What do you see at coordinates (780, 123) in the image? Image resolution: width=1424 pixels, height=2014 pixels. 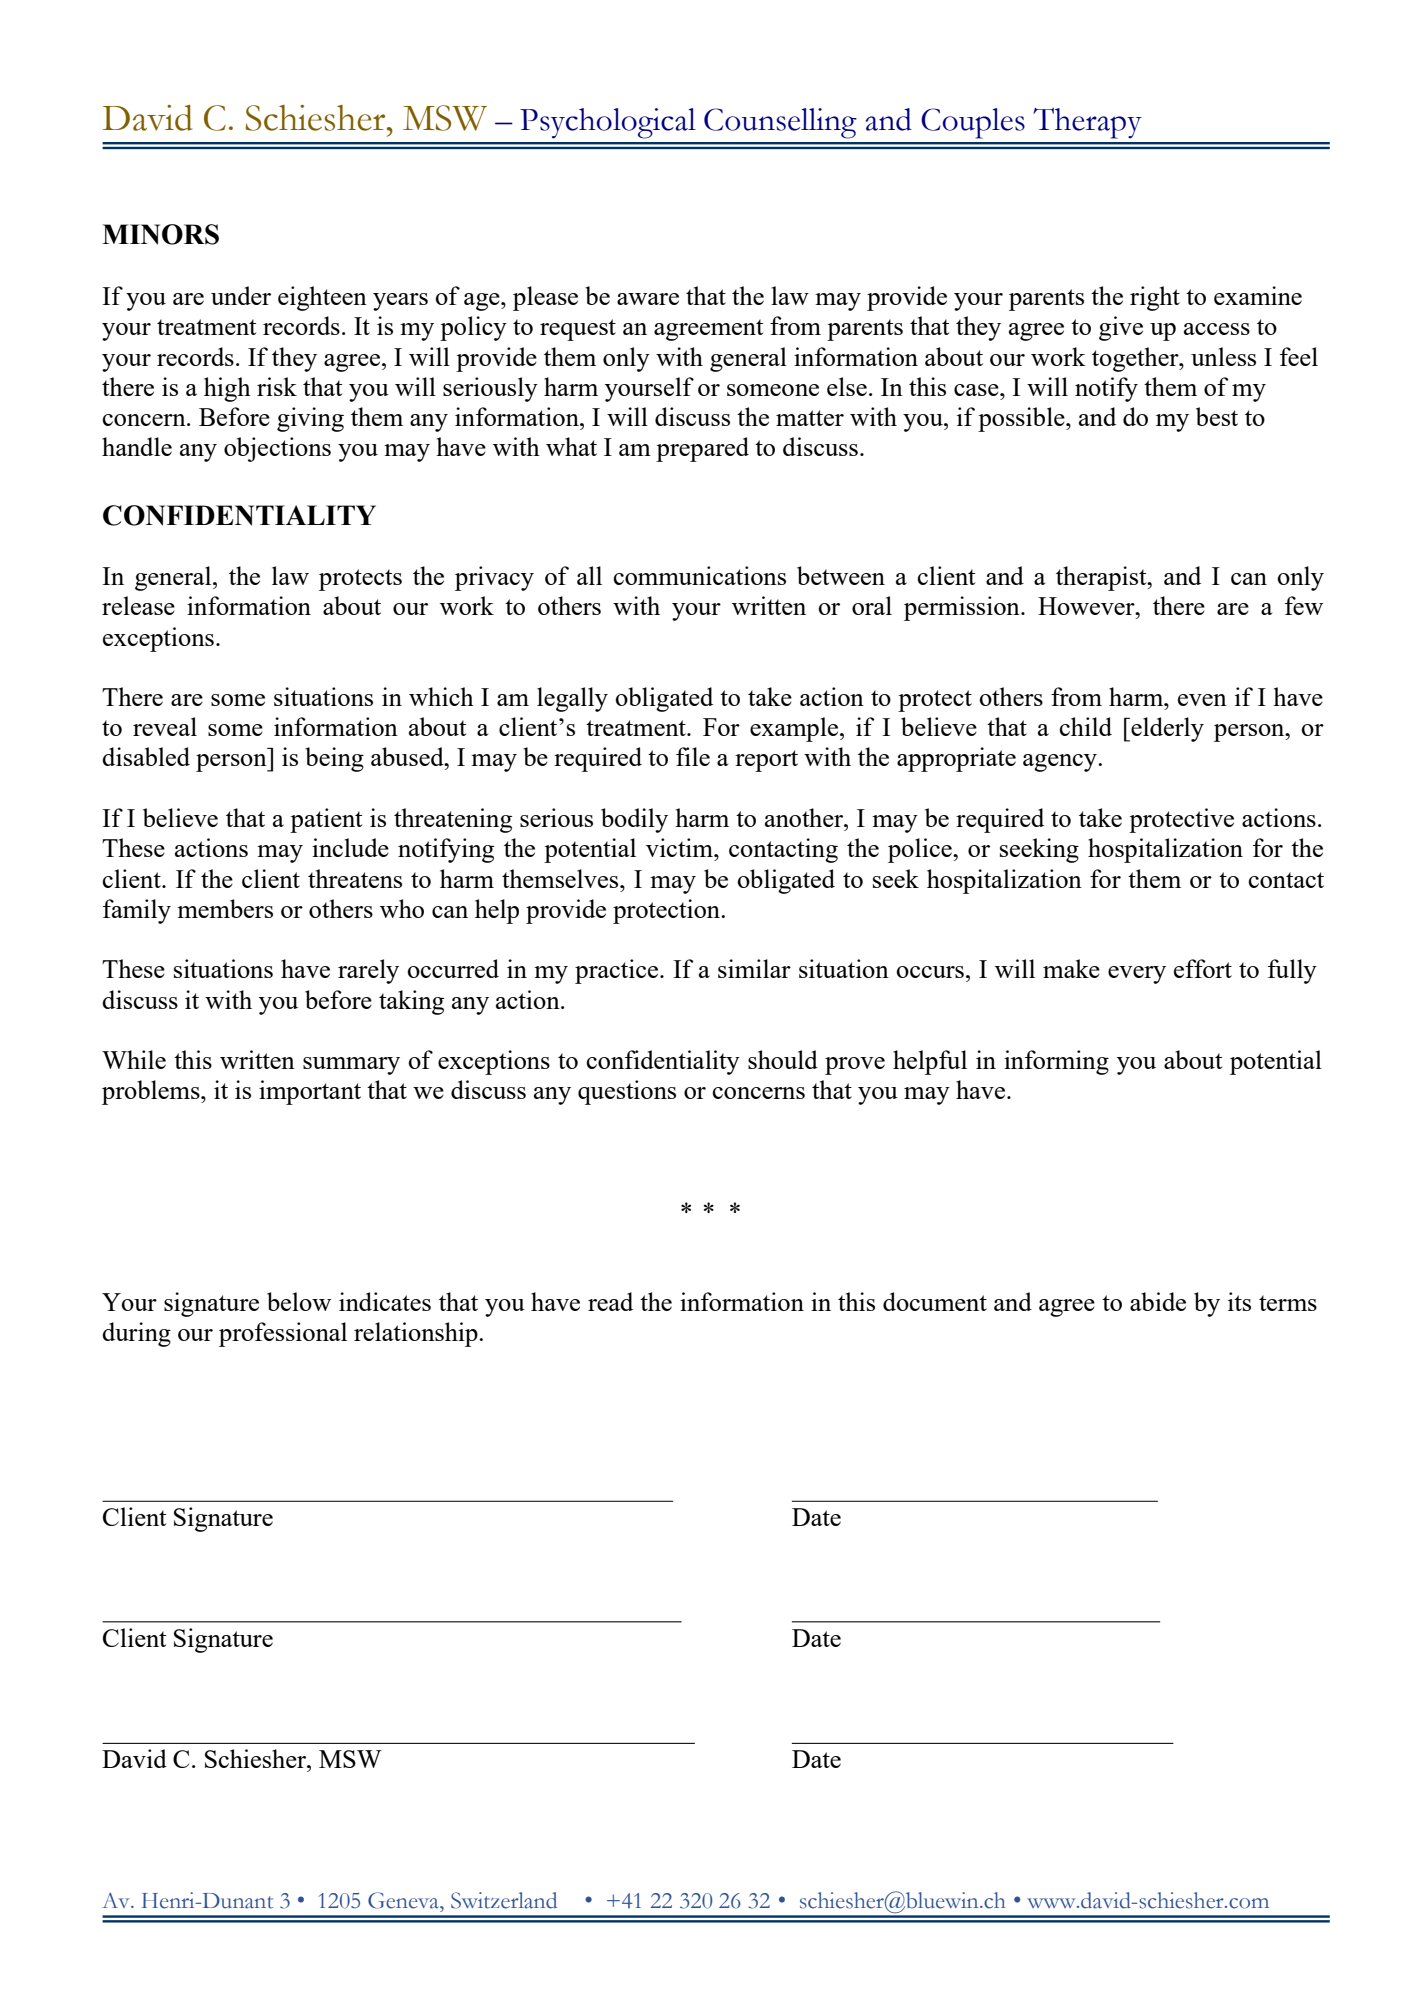 I see `Counselling` at bounding box center [780, 123].
